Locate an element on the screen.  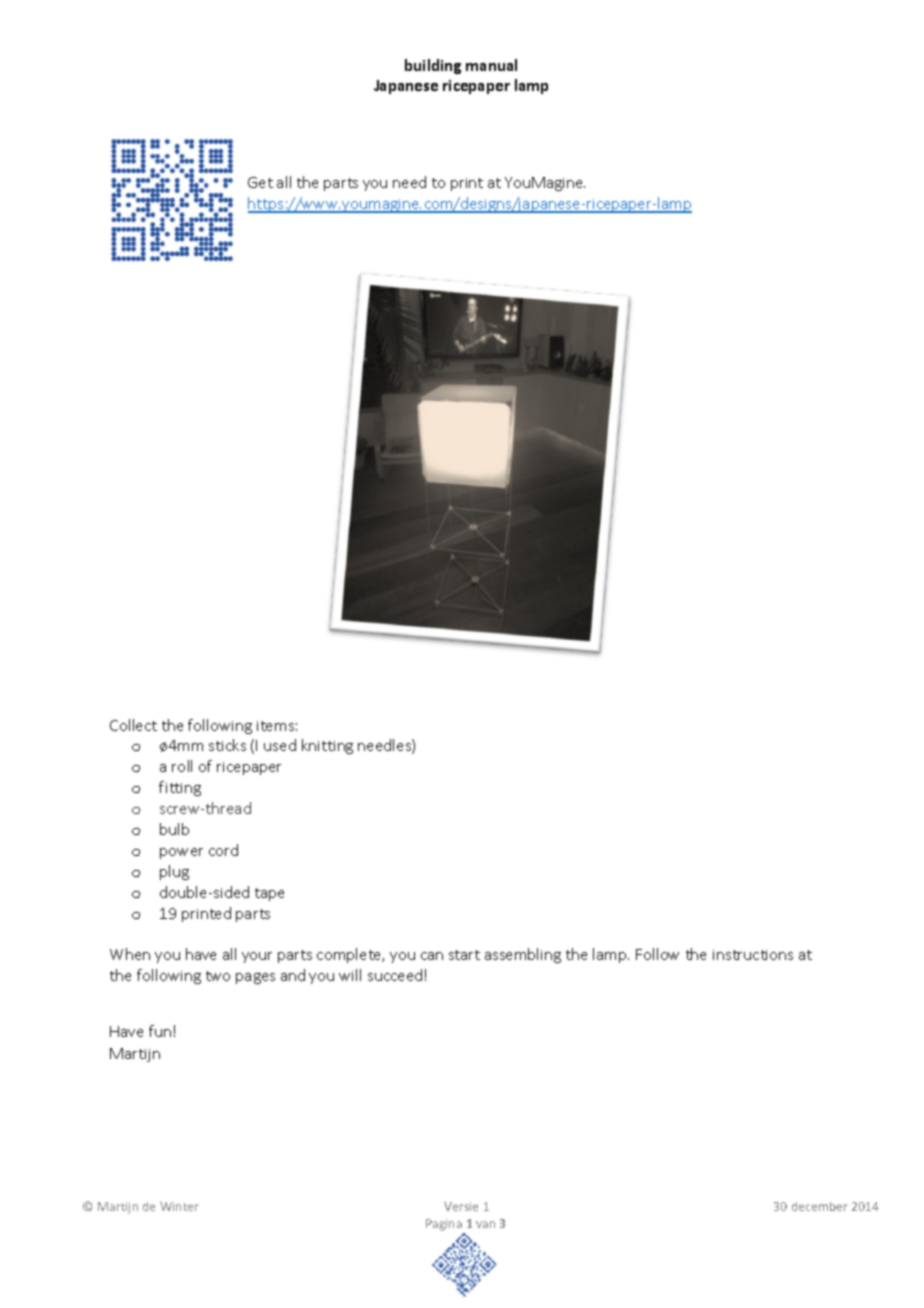
building is located at coordinates (433, 66).
